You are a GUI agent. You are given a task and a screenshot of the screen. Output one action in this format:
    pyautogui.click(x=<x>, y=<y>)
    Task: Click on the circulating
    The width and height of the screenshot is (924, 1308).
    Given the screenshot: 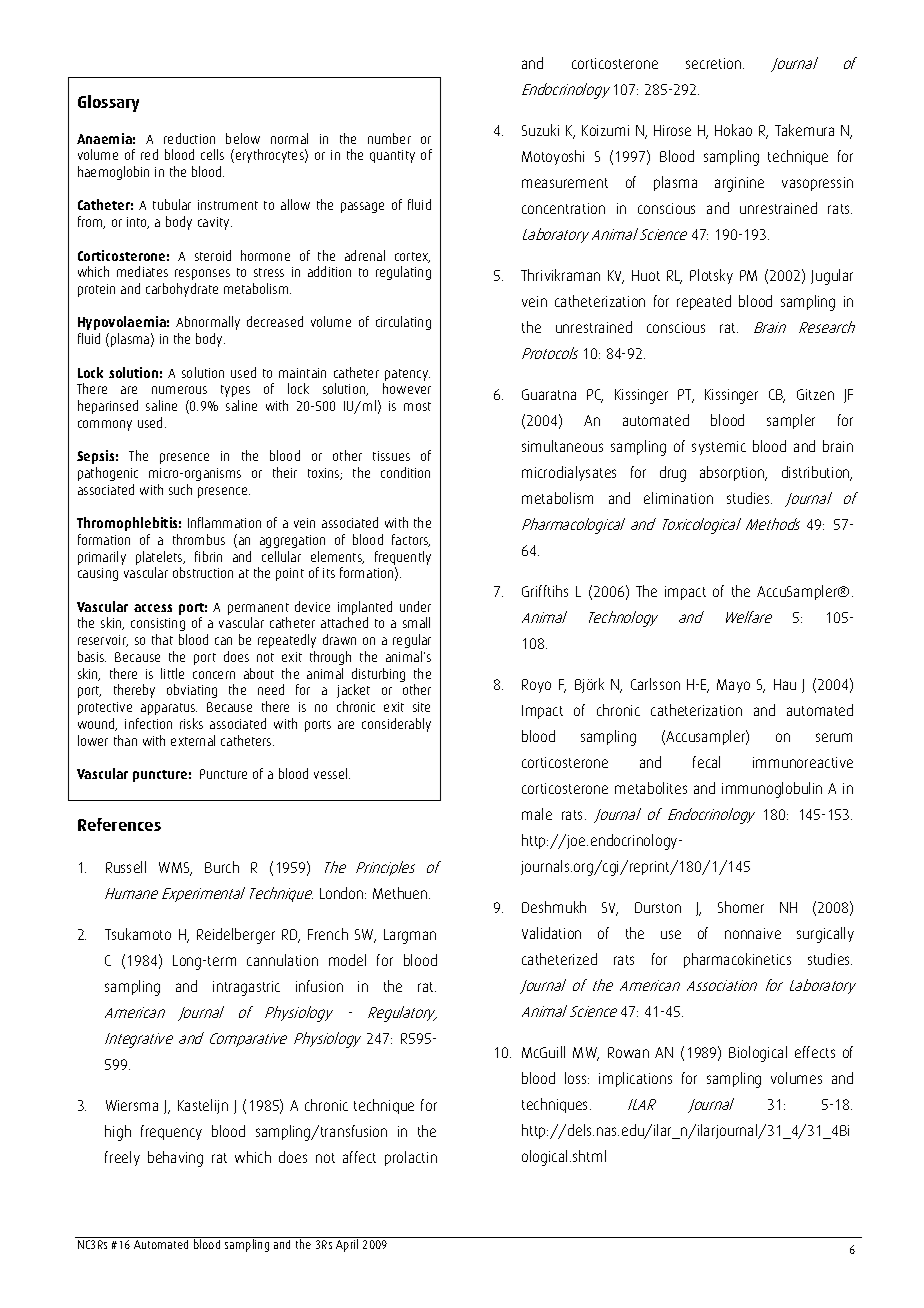 What is the action you would take?
    pyautogui.click(x=403, y=323)
